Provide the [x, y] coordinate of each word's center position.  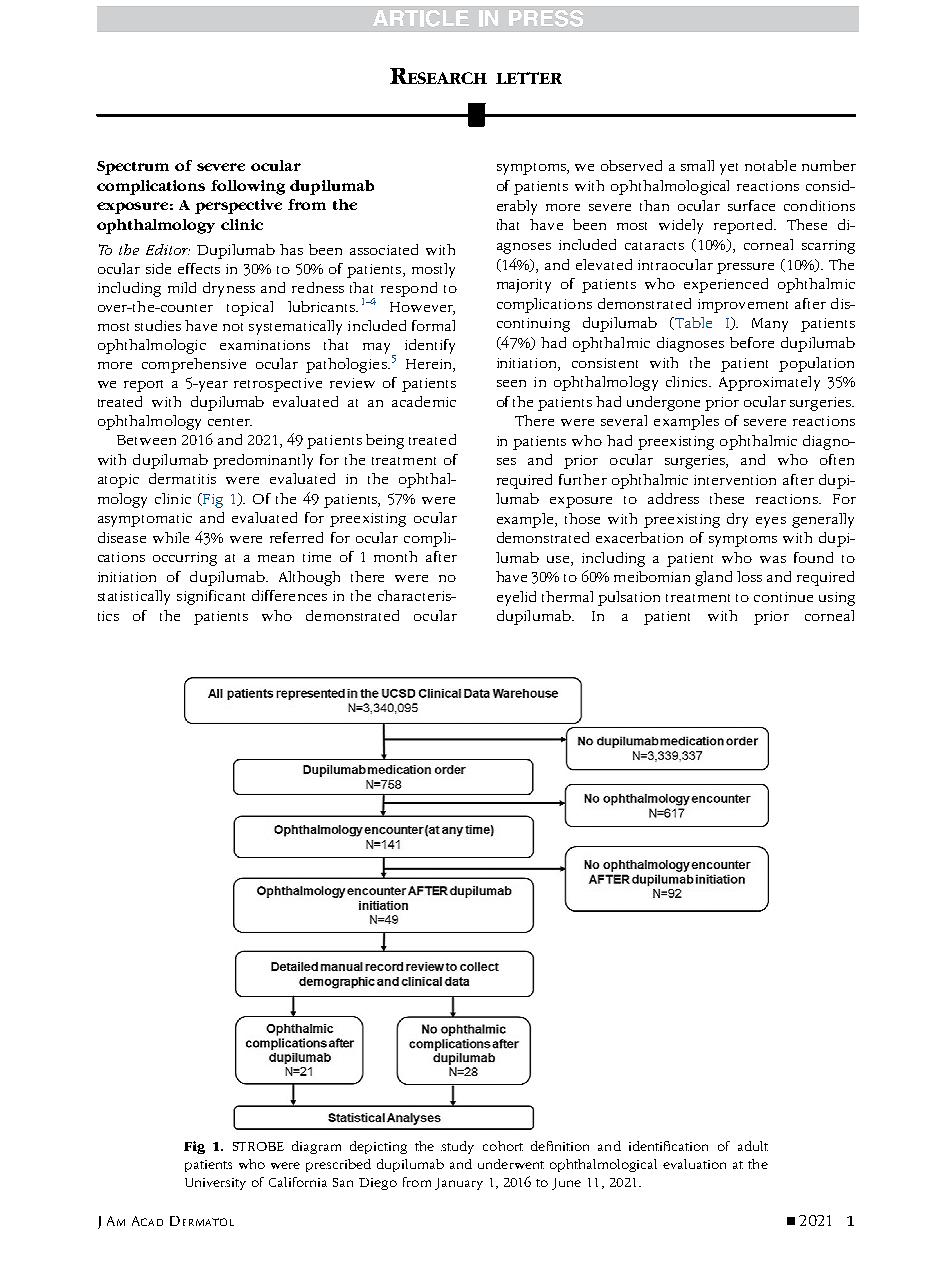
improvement [743, 306]
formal [433, 325]
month [395, 556]
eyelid [516, 598]
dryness [229, 289]
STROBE [258, 1146]
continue [783, 597]
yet [729, 169]
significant [211, 597]
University [215, 1184]
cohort [503, 1146]
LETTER [529, 78]
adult [753, 1146]
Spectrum [133, 168]
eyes [771, 522]
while [171, 537]
